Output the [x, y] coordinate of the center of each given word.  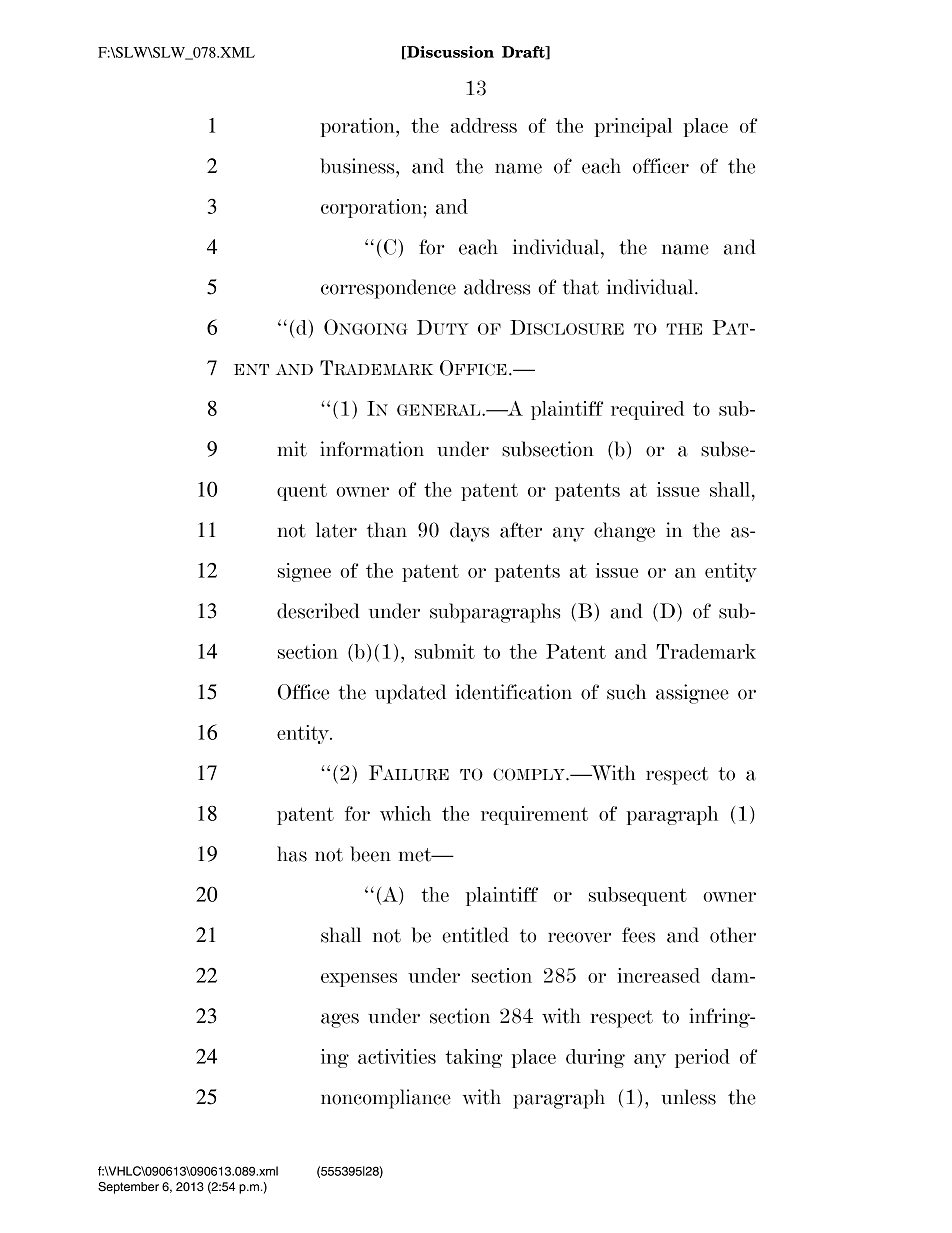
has [292, 854]
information [372, 449]
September [128, 1188]
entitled [475, 935]
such [626, 692]
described [318, 611]
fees [638, 935]
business [358, 166]
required [647, 410]
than [387, 530]
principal [633, 127]
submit [445, 651]
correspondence [388, 289]
